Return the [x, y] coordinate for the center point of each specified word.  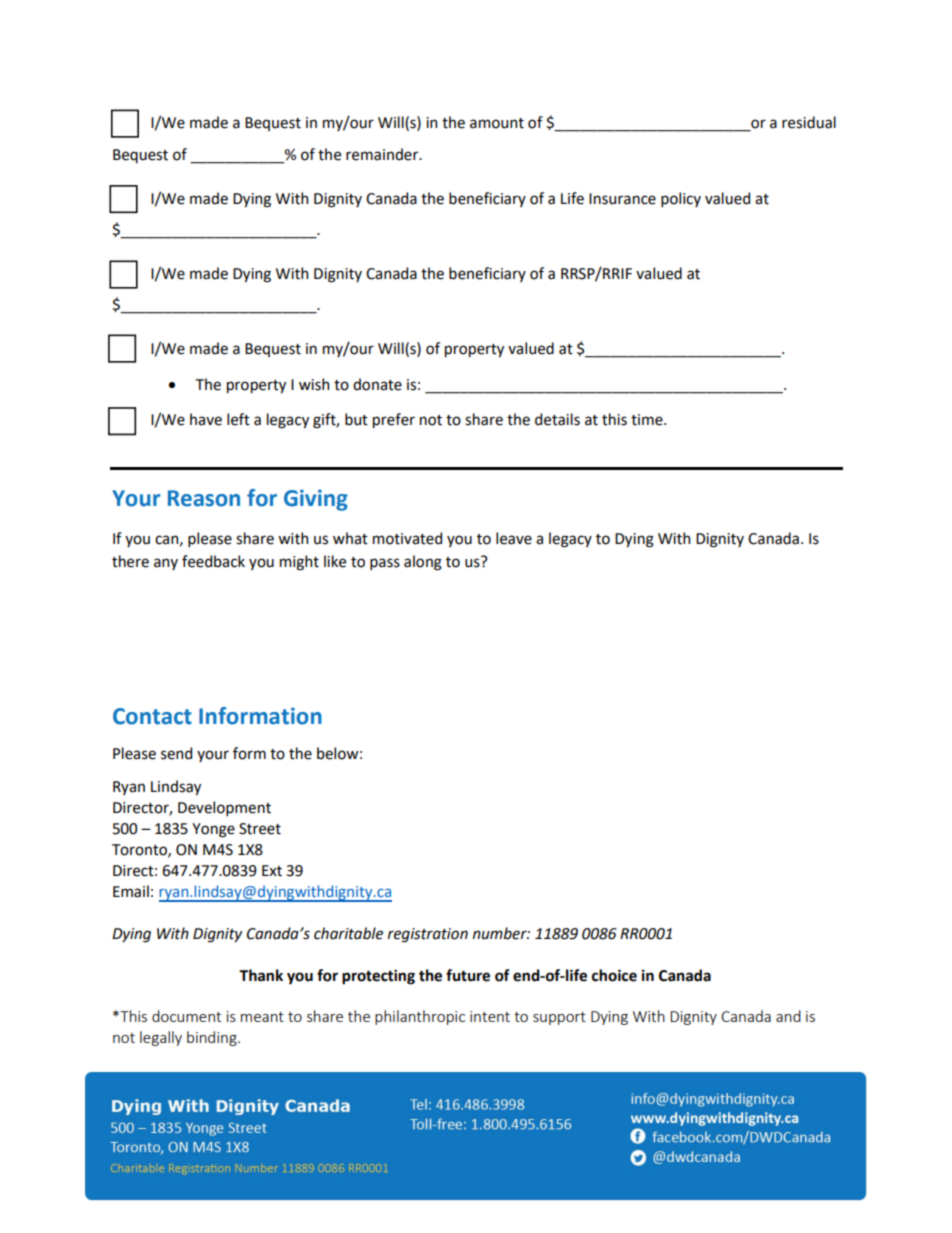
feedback [213, 561]
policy [681, 199]
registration [428, 935]
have [206, 419]
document [186, 1016]
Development [224, 808]
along [423, 563]
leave [514, 538]
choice [614, 975]
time [648, 420]
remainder [383, 154]
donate [377, 384]
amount [497, 123]
